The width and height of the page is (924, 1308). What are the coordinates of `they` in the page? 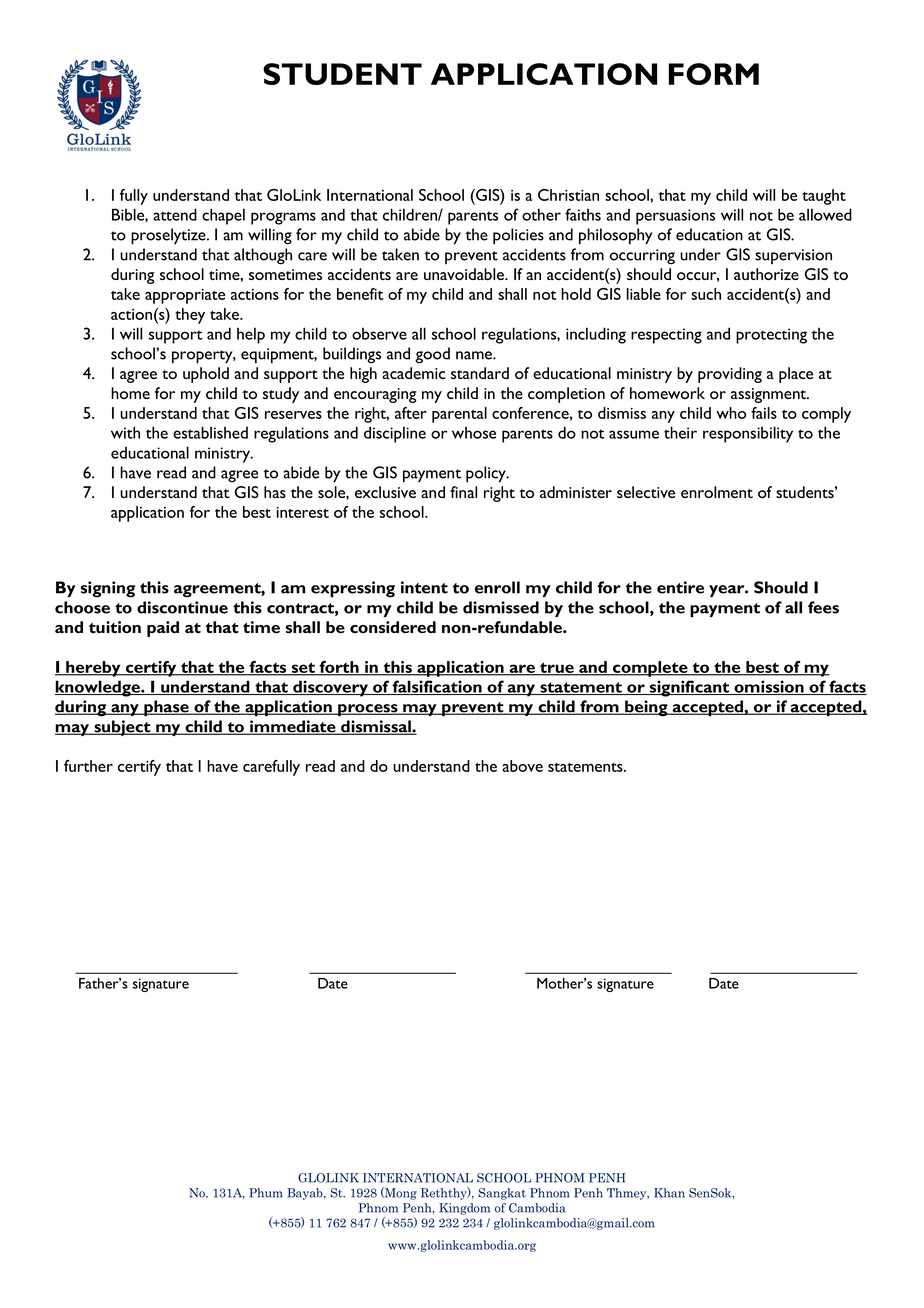 It's located at (190, 316).
